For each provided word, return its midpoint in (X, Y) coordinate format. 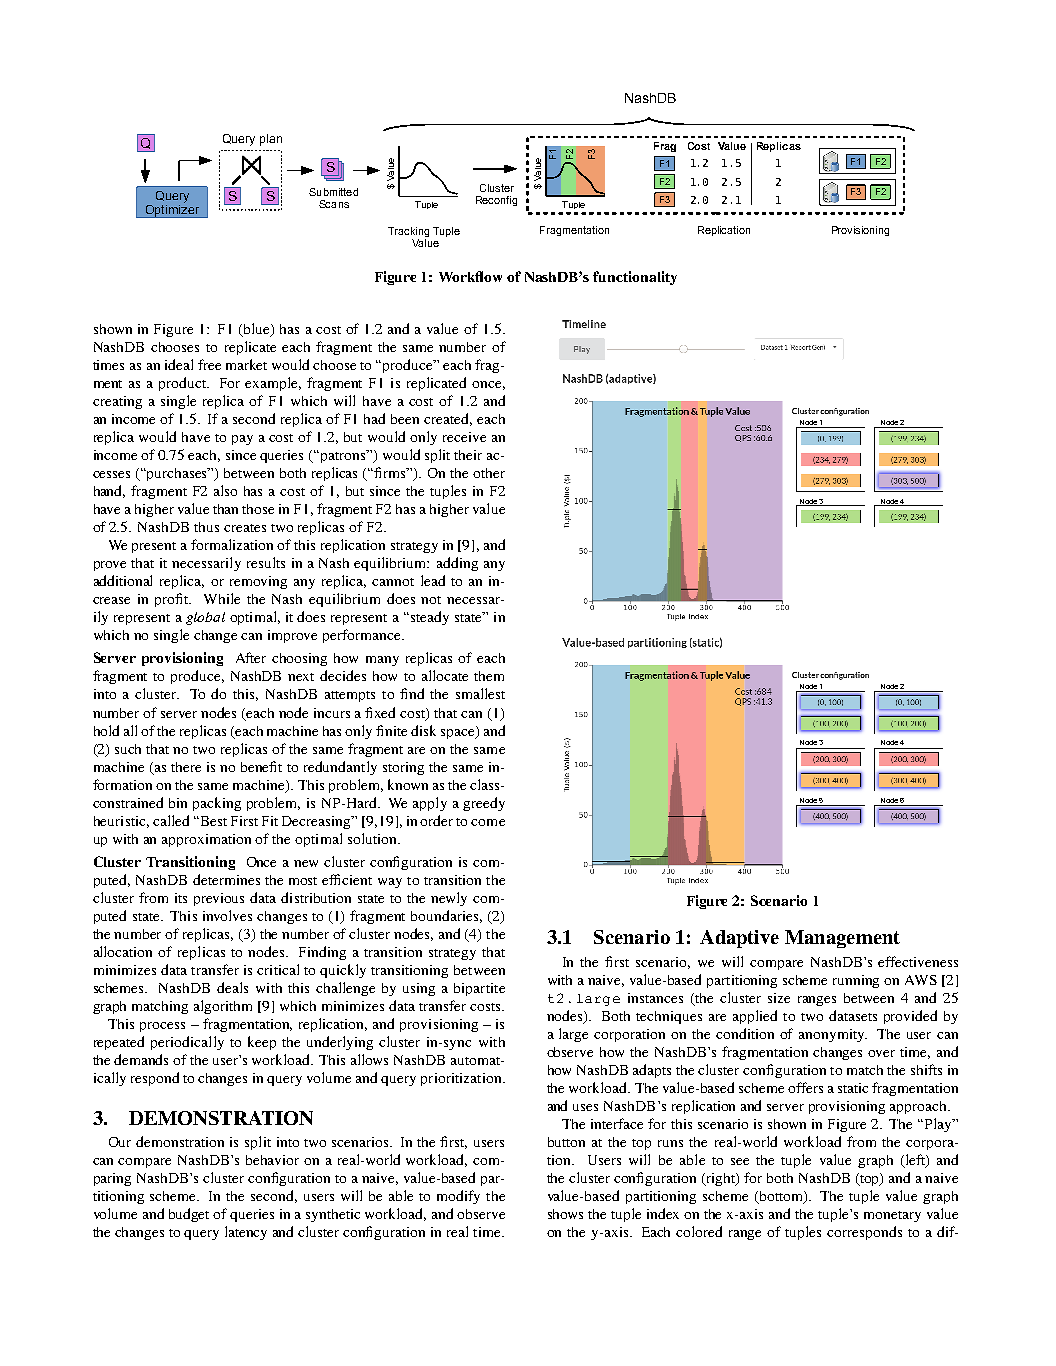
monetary (892, 1216)
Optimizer (172, 210)
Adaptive (739, 939)
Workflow (470, 276)
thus (206, 527)
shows (565, 1214)
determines (226, 879)
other (489, 473)
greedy (484, 804)
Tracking (408, 232)
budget (189, 1215)
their (468, 455)
